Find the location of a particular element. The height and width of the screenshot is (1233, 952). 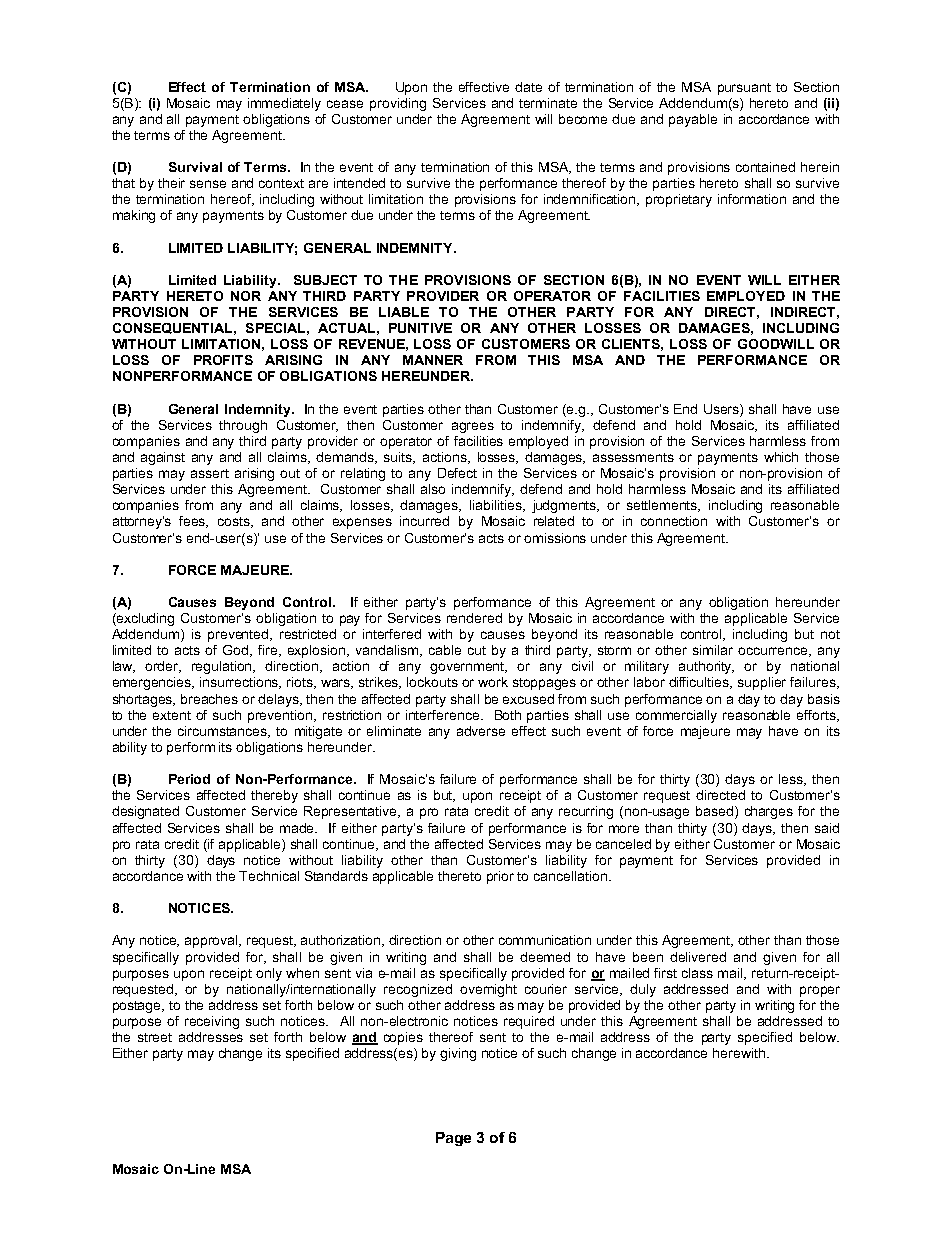

MANNER is located at coordinates (433, 360).
